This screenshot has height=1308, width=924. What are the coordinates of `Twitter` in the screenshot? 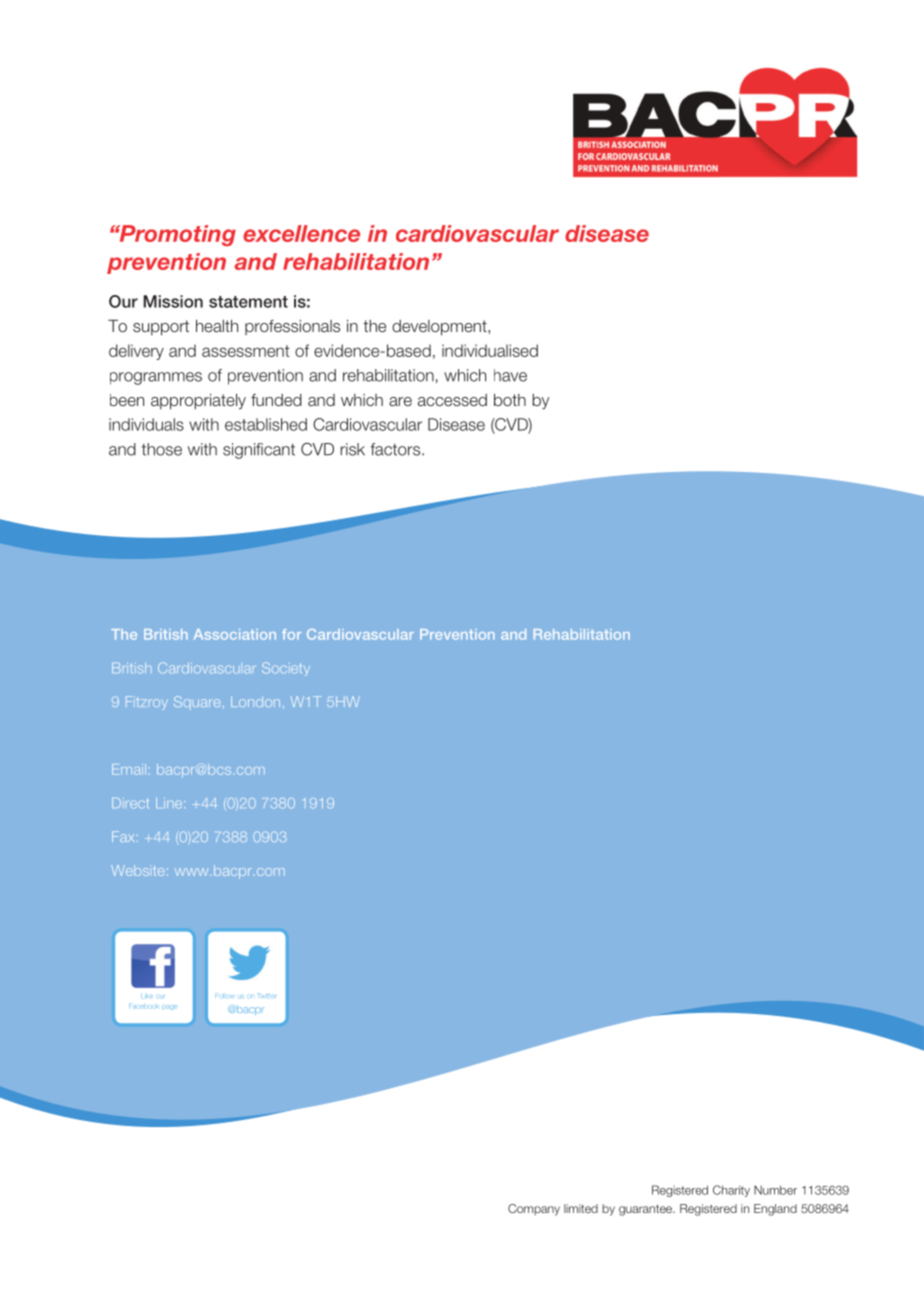 It's located at (267, 995).
